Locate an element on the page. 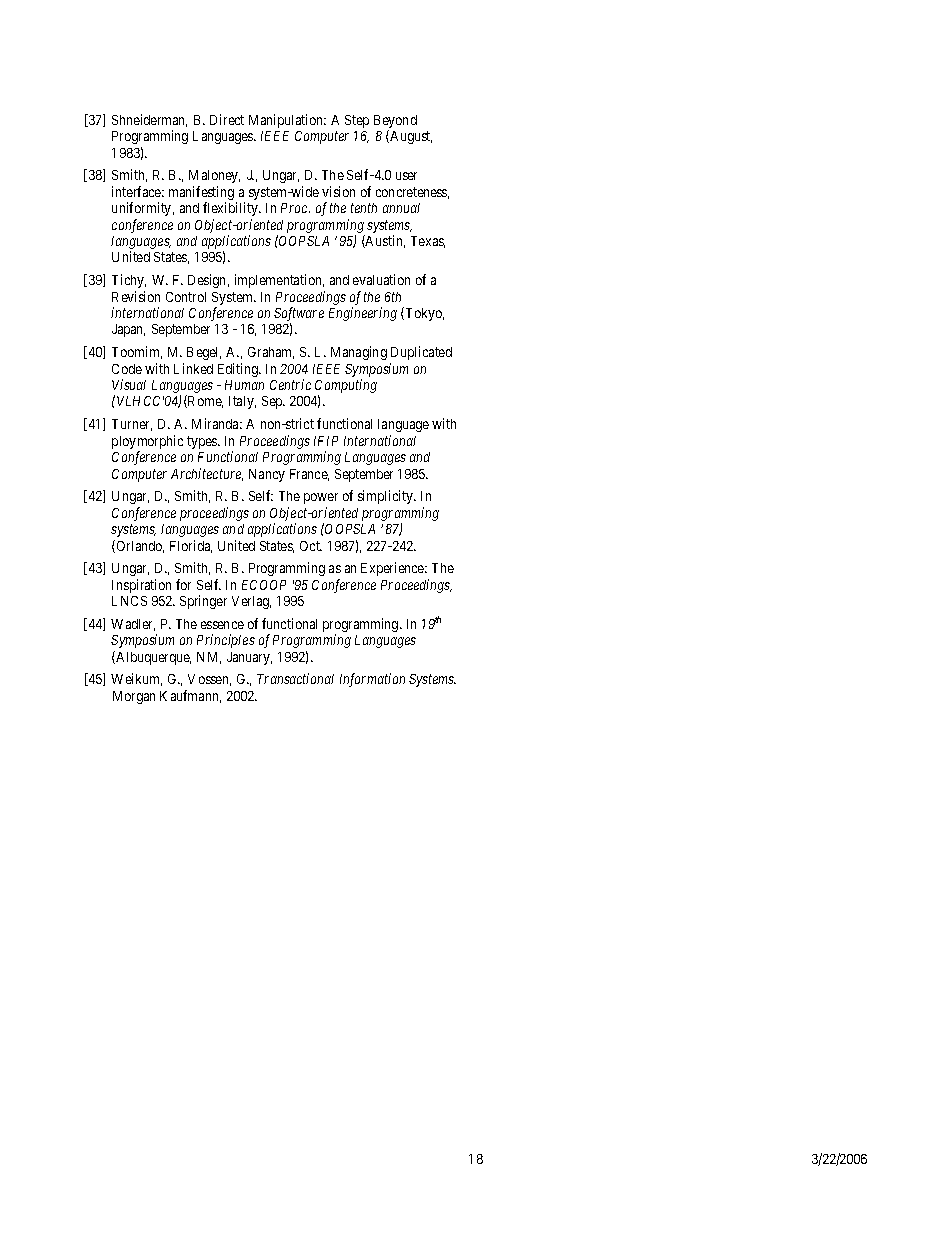  Maloney is located at coordinates (214, 176).
